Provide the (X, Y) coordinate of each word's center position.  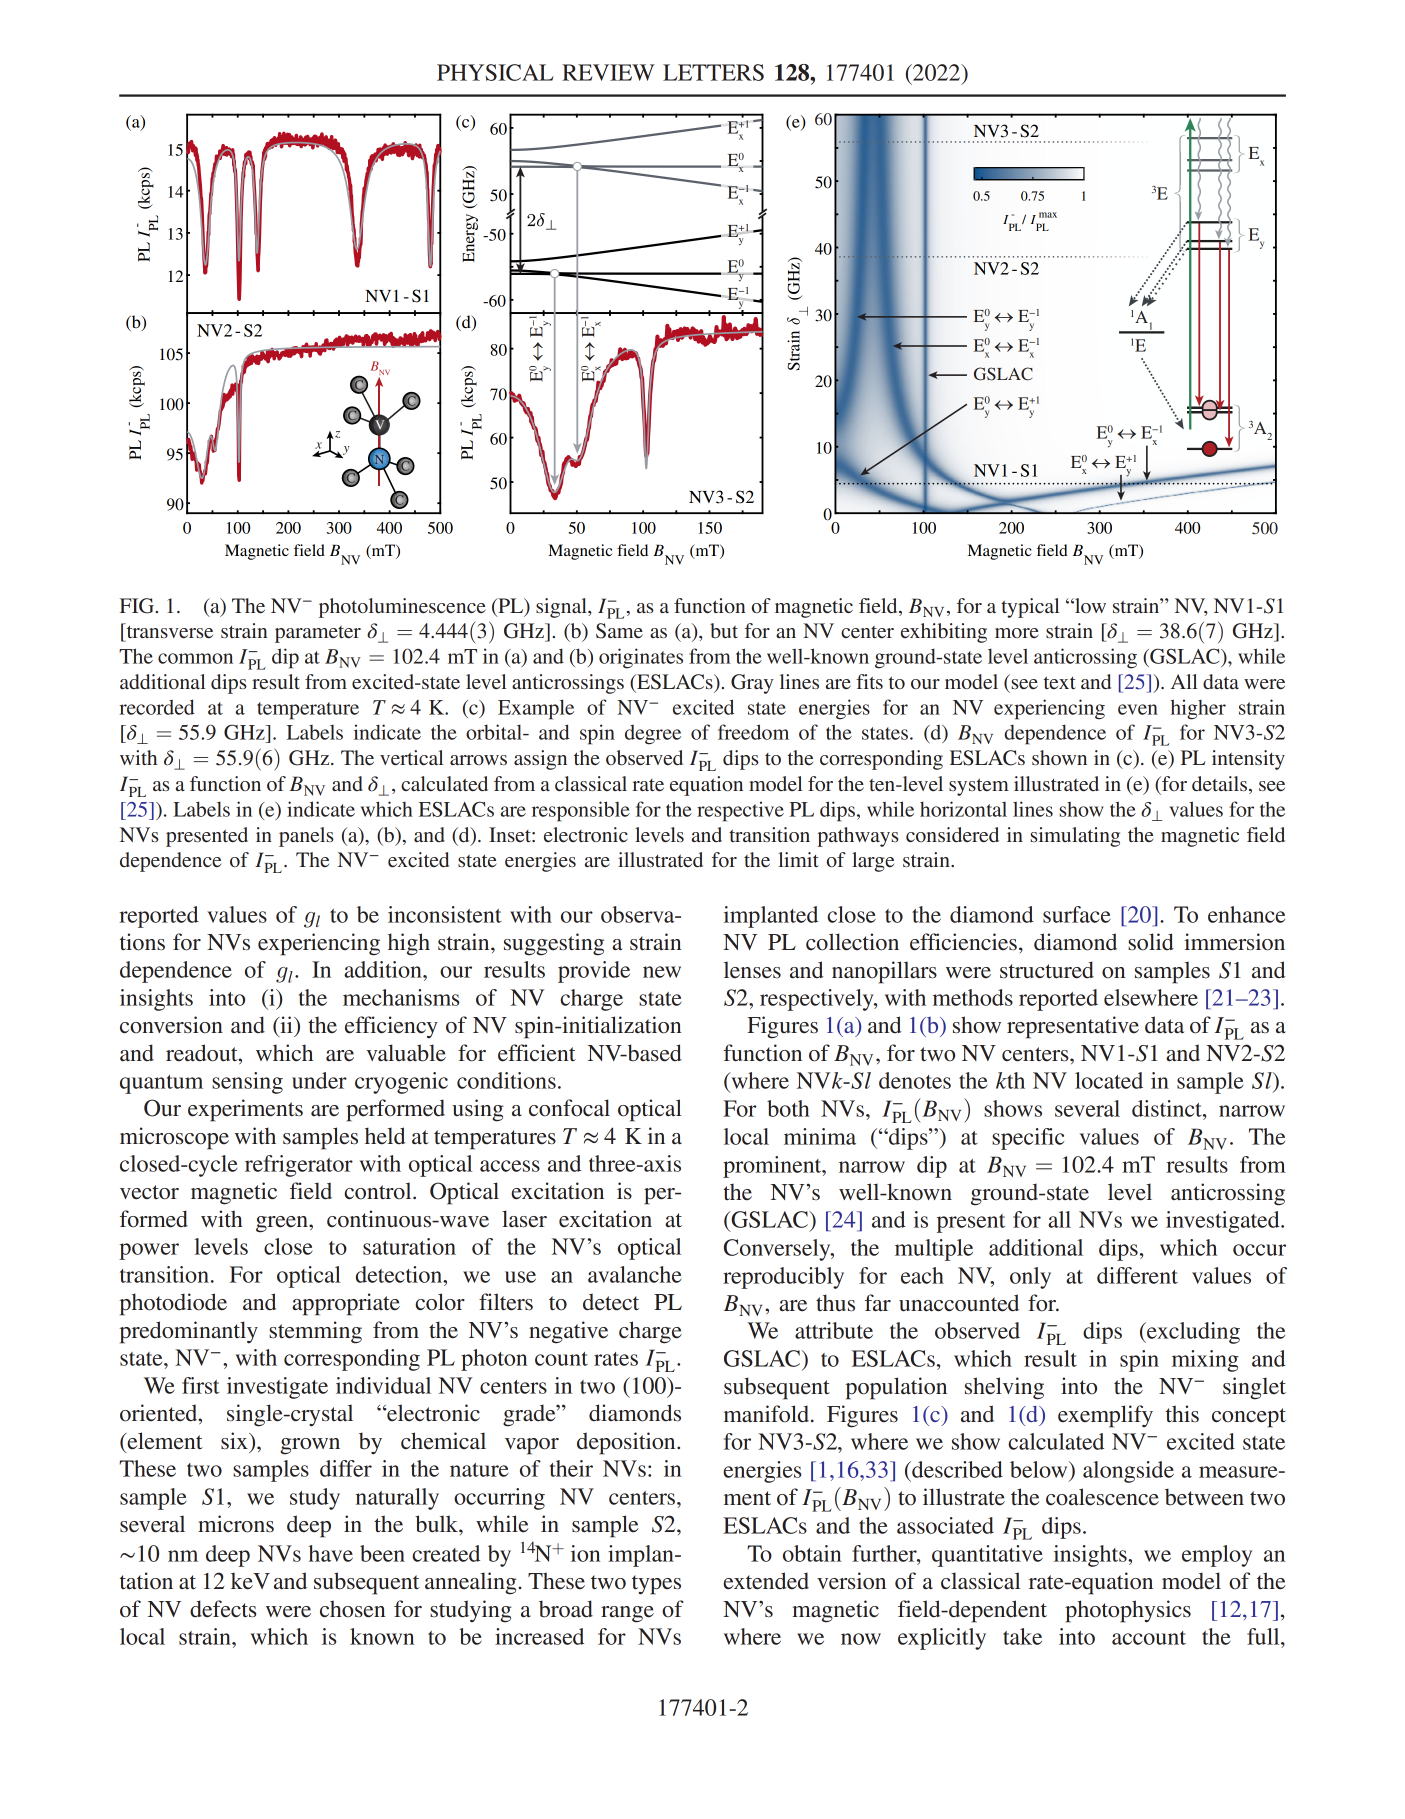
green (283, 1224)
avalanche (635, 1274)
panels (306, 837)
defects (223, 1609)
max (1048, 215)
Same (619, 631)
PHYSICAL (495, 72)
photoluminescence (402, 608)
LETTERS (713, 72)
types (656, 1585)
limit (798, 859)
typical (1030, 608)
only (1030, 1278)
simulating (1075, 837)
